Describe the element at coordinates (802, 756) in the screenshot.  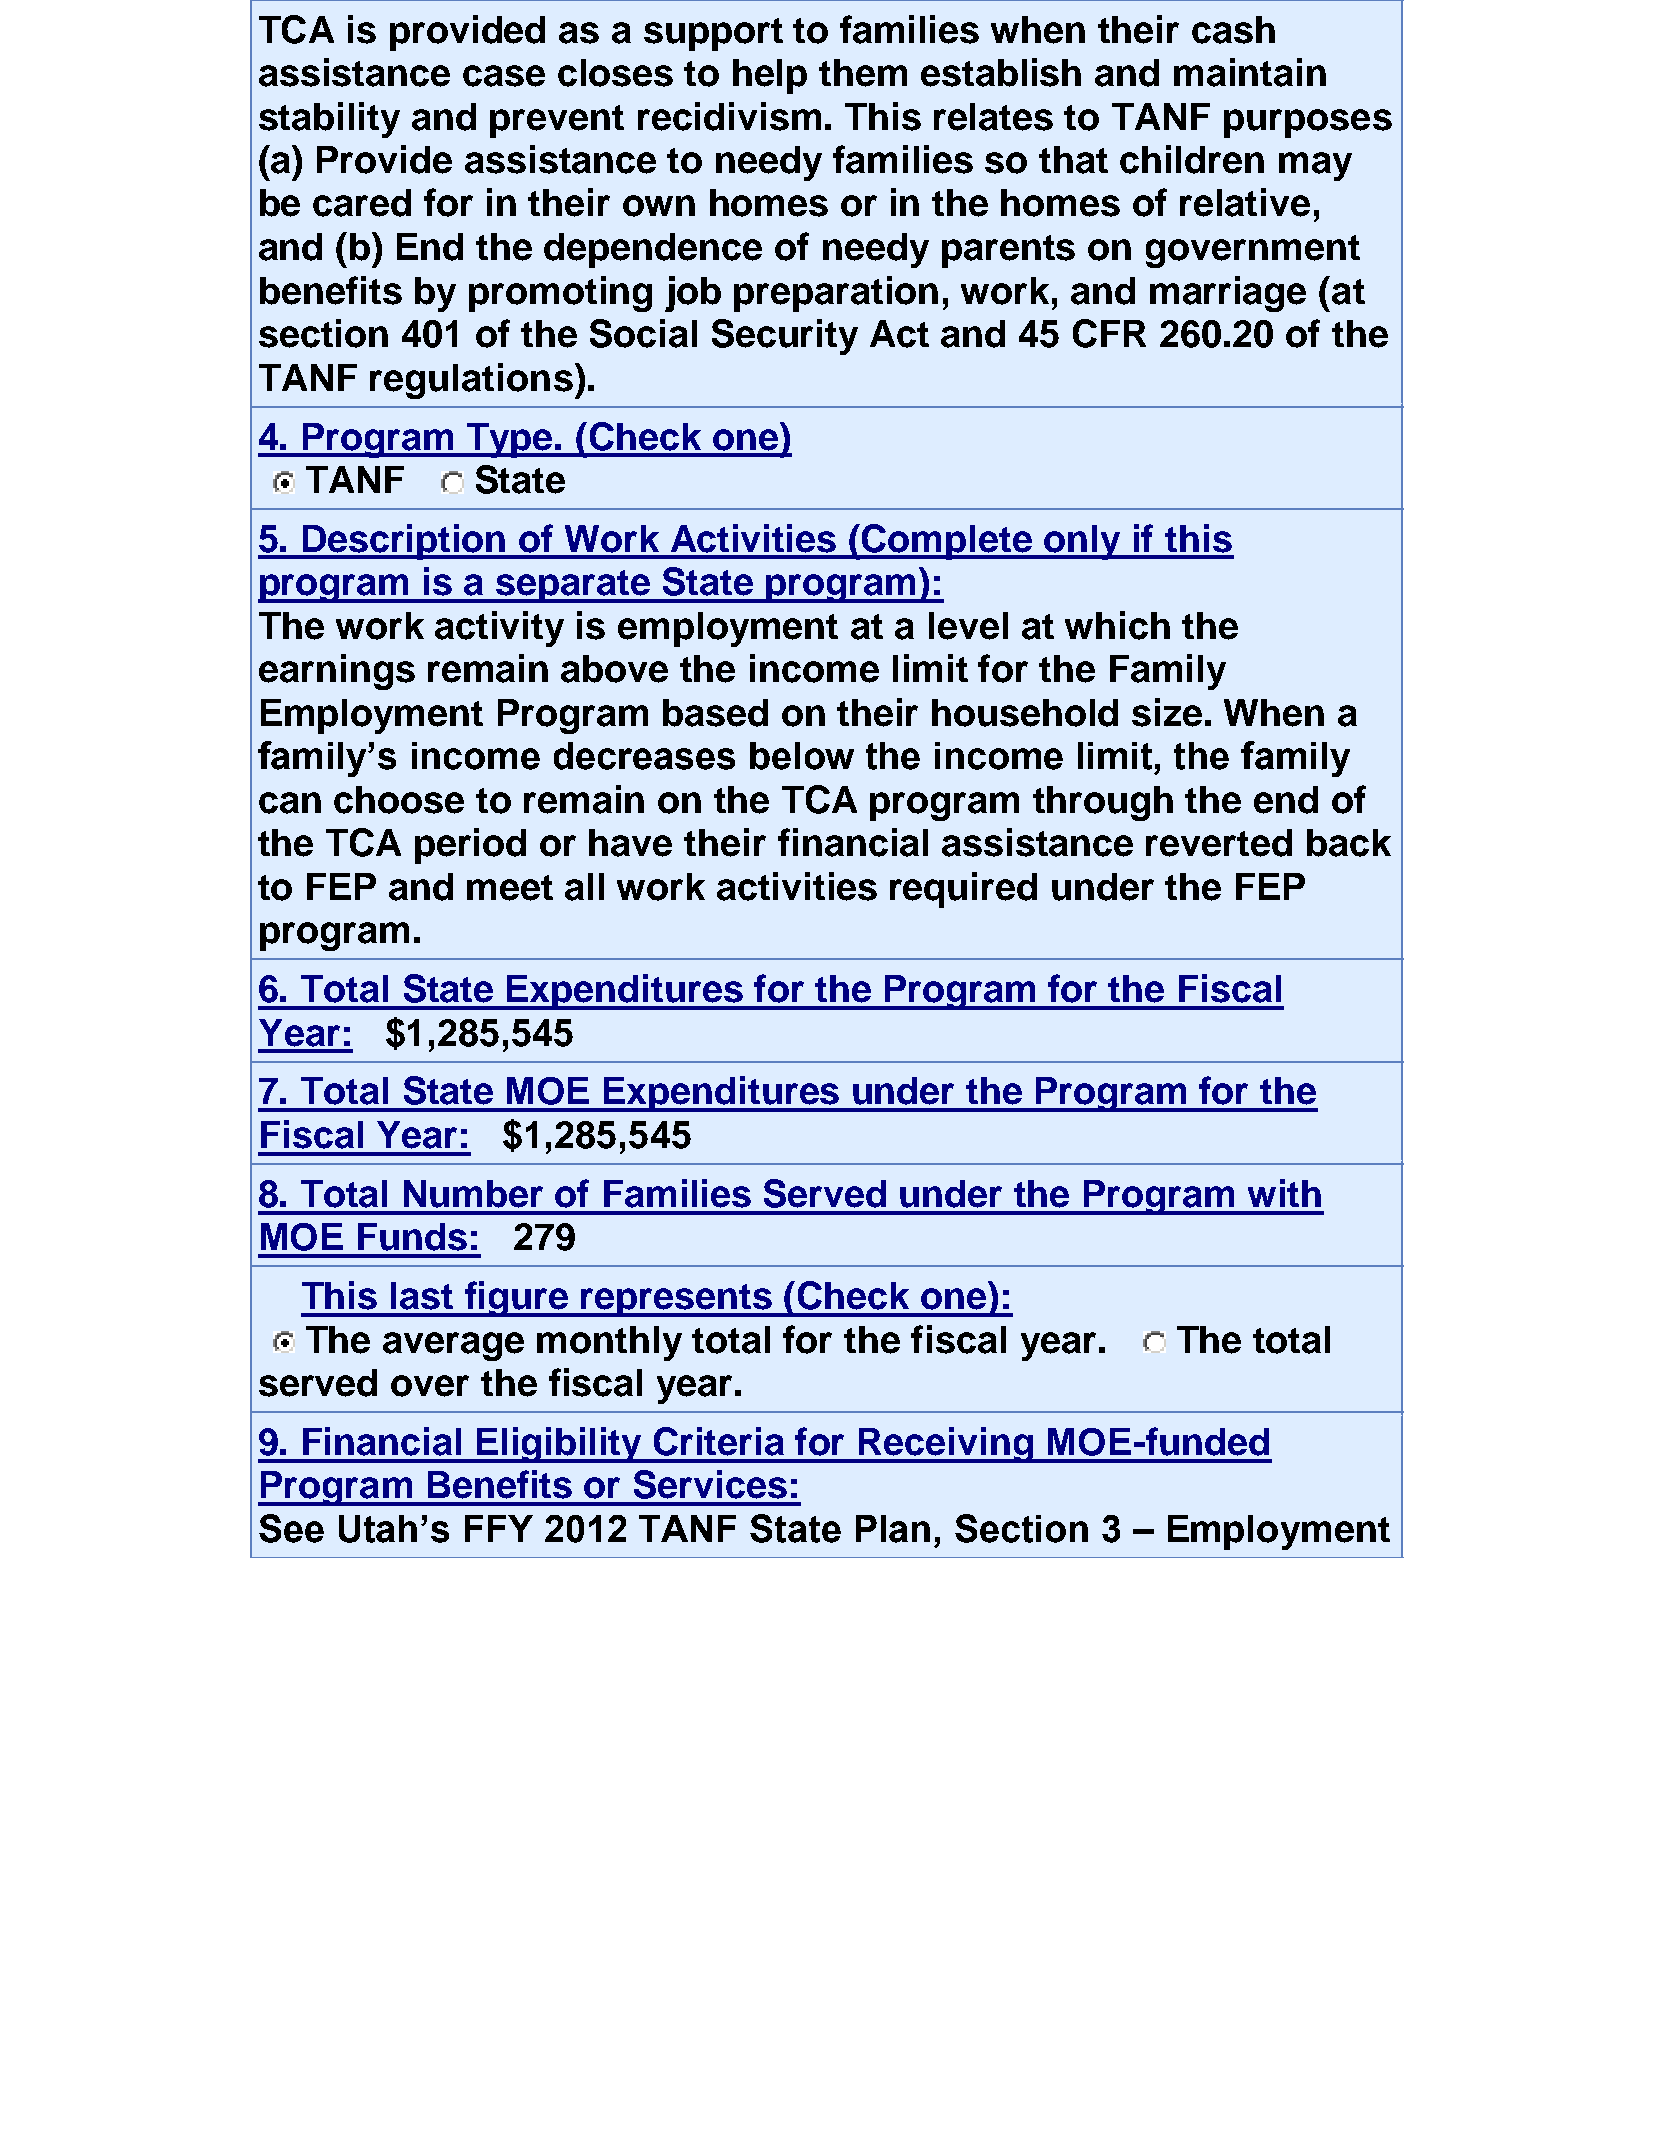
I see `below` at that location.
